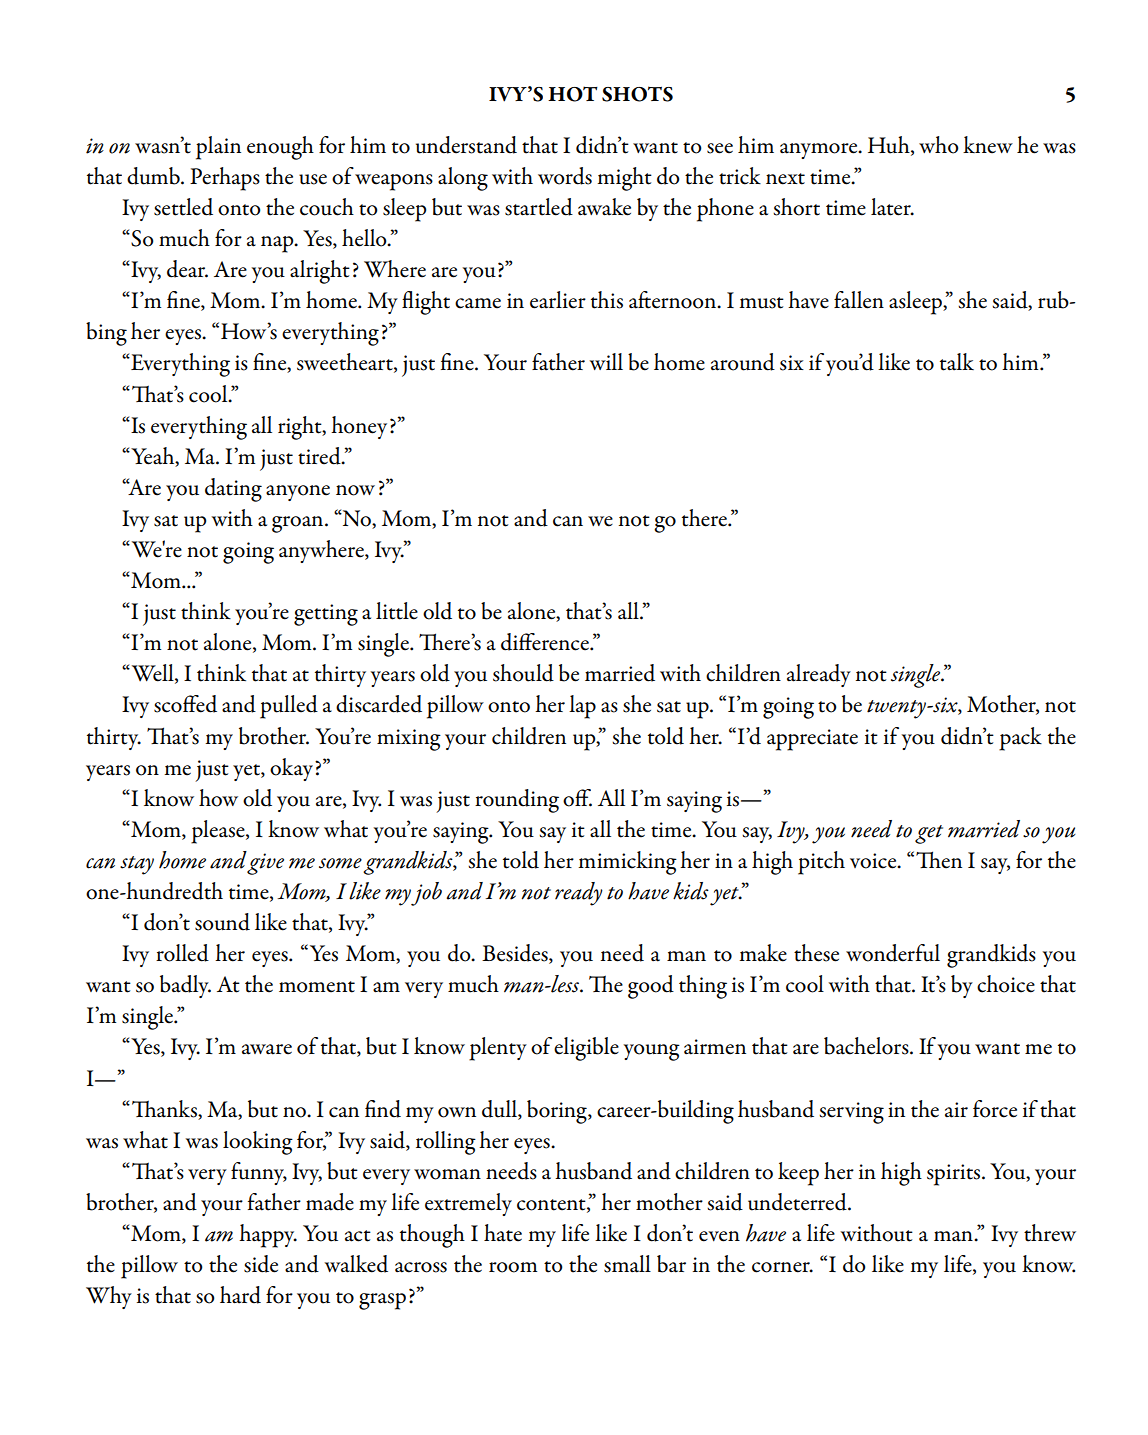  I want to click on threw, so click(1050, 1233).
